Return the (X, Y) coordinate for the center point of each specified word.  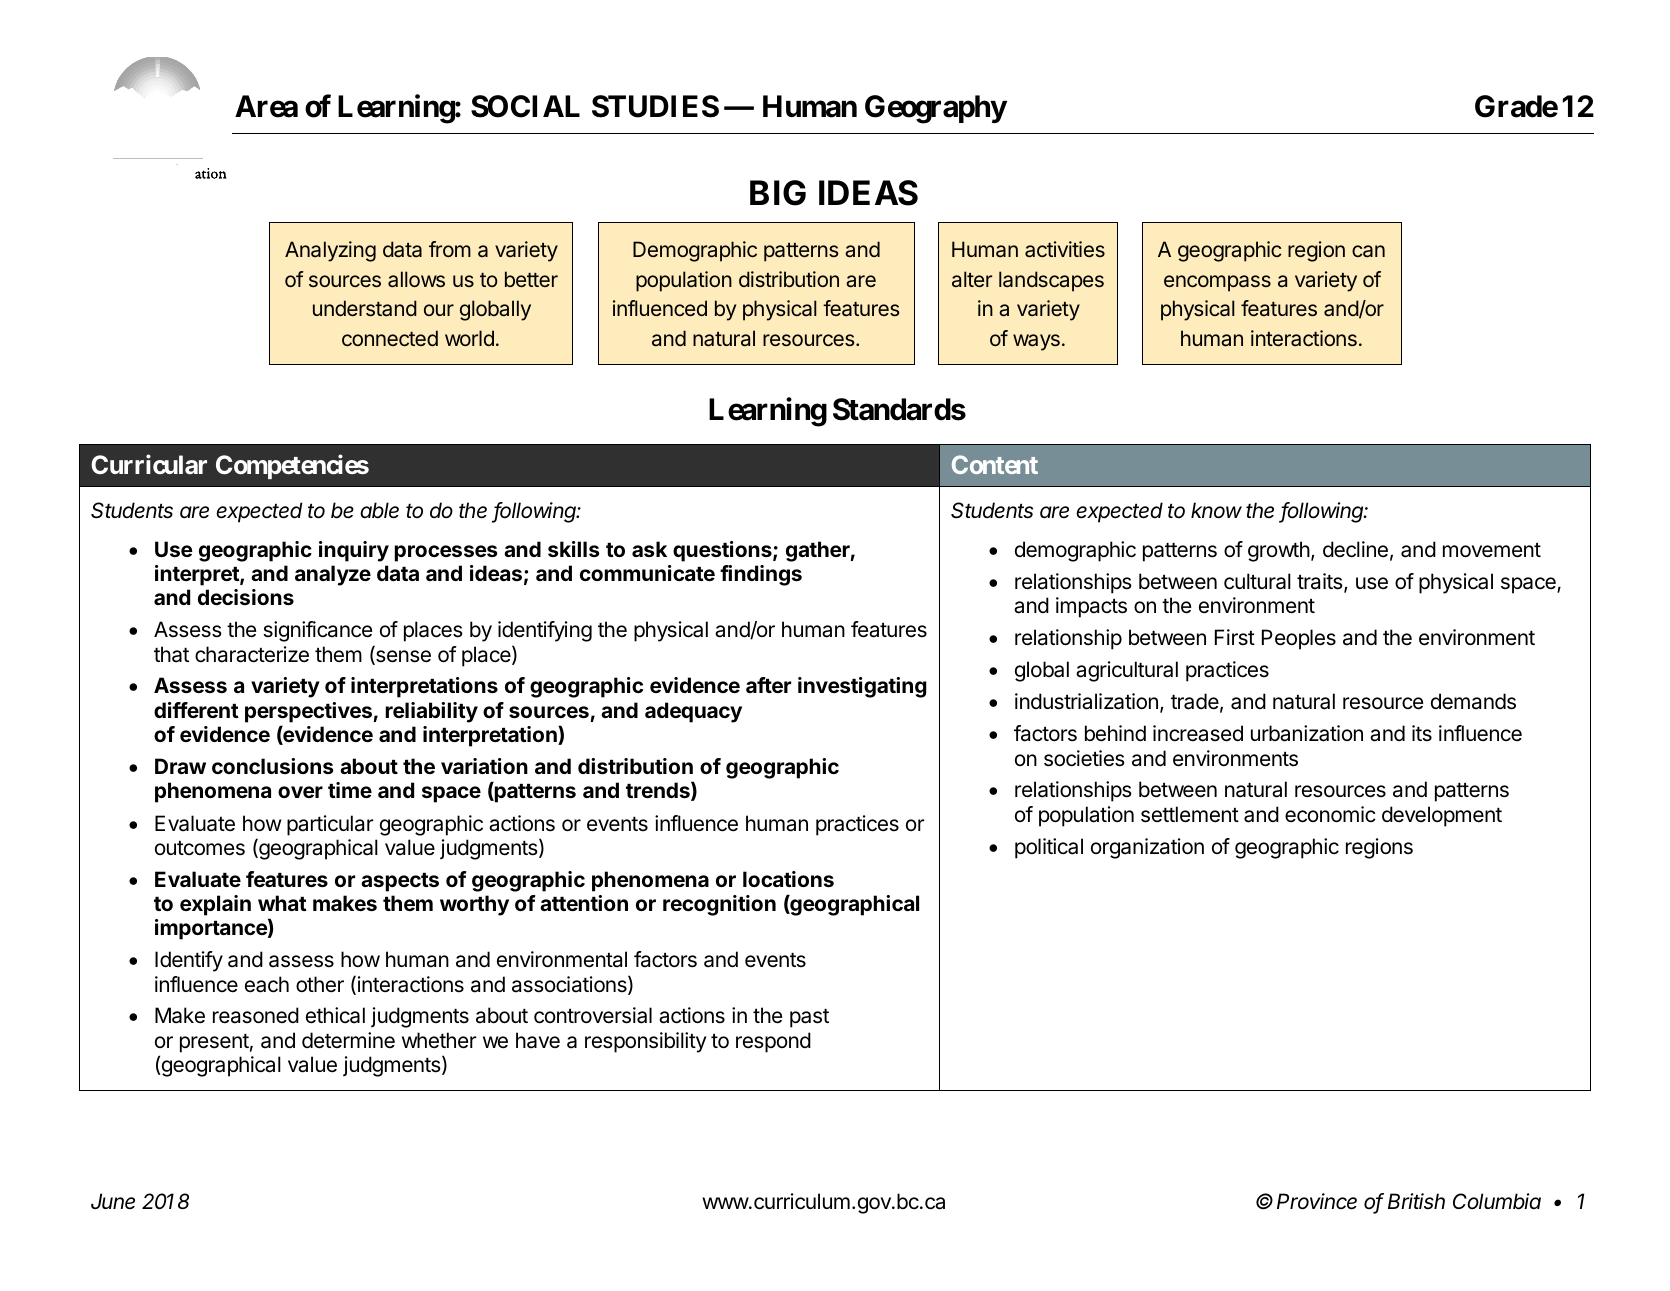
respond (773, 1042)
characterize (252, 654)
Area (266, 106)
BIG (778, 193)
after (768, 685)
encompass (1217, 283)
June (113, 1201)
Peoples (1299, 639)
